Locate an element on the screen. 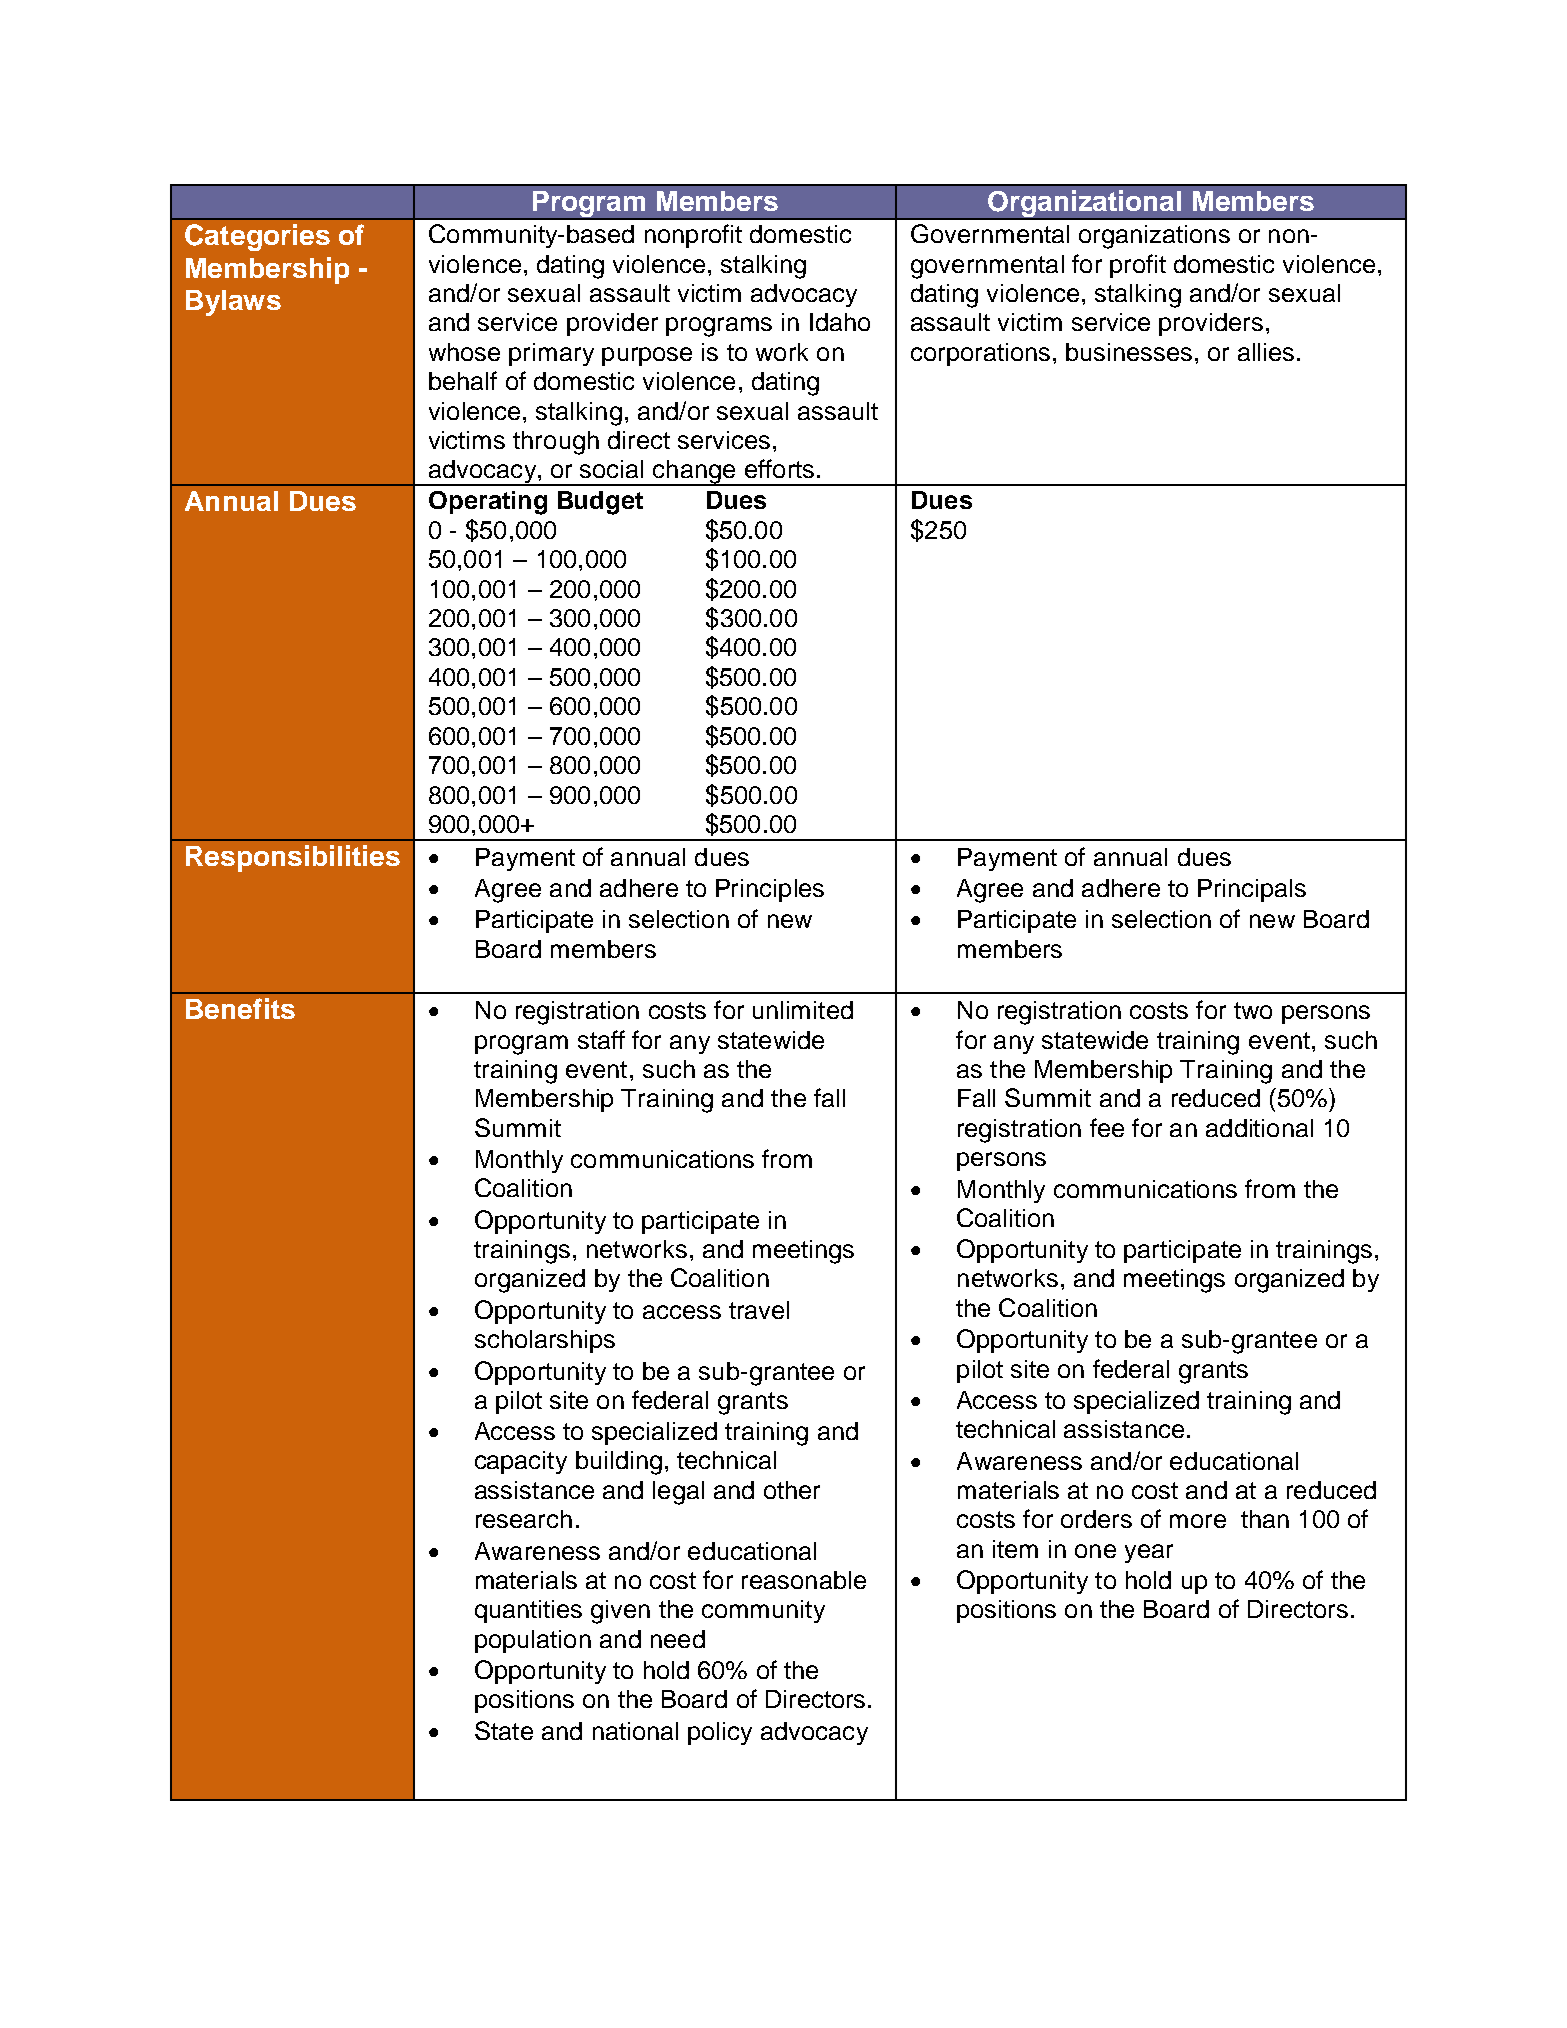  organizations is located at coordinates (1154, 237).
